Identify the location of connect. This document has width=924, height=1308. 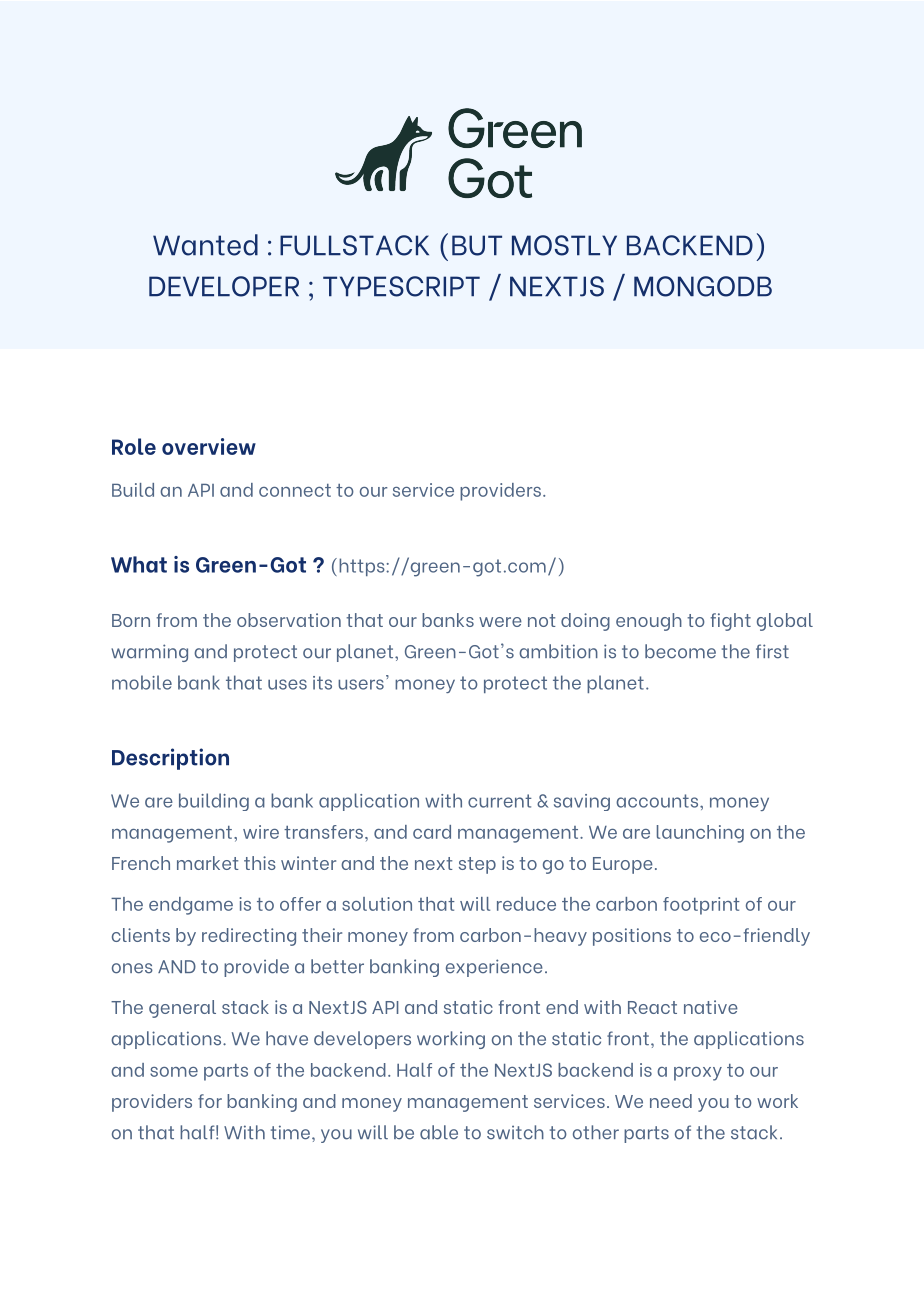
(295, 490).
